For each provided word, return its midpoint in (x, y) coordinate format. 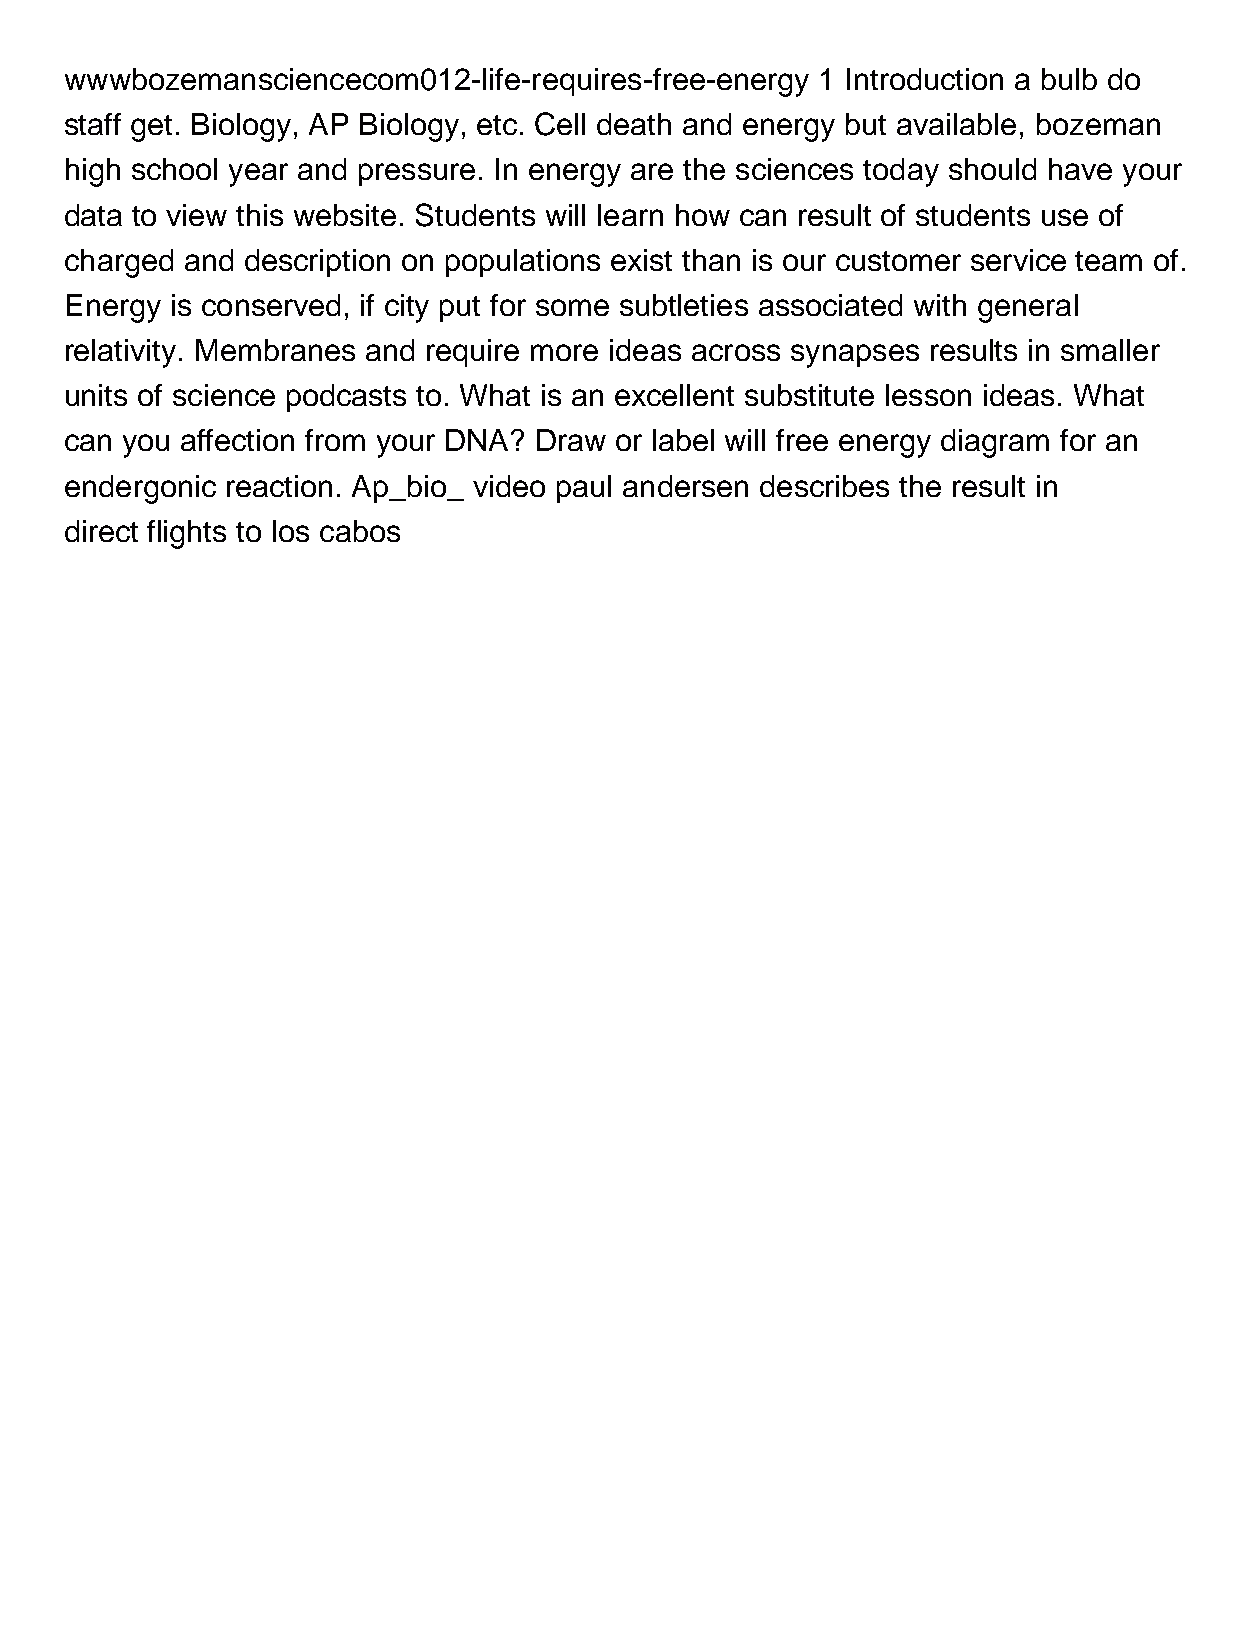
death (634, 124)
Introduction (925, 79)
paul (584, 489)
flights (186, 534)
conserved (271, 305)
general (1028, 308)
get (151, 128)
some (572, 307)
